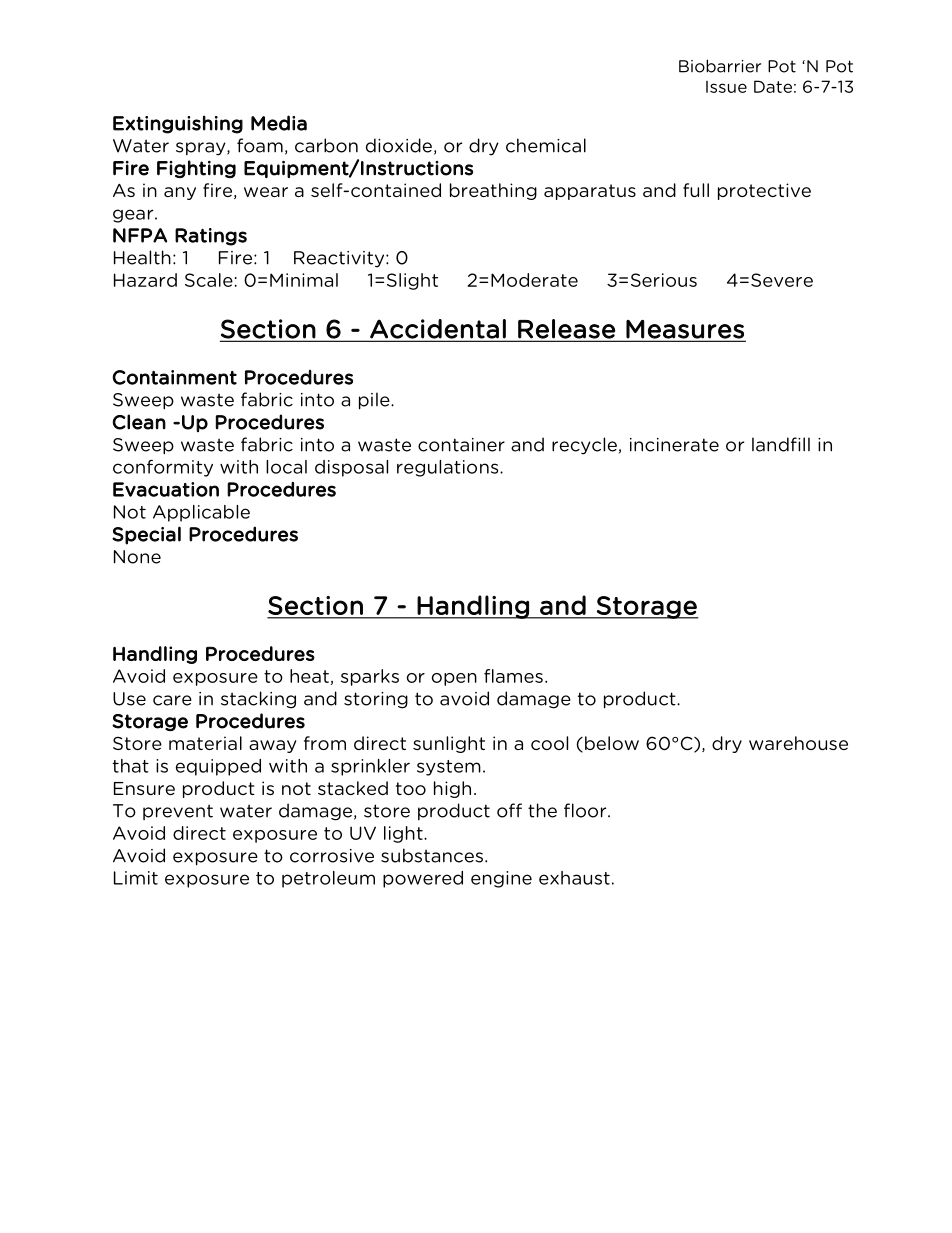  Describe the element at coordinates (432, 855) in the page. I see `substances` at that location.
